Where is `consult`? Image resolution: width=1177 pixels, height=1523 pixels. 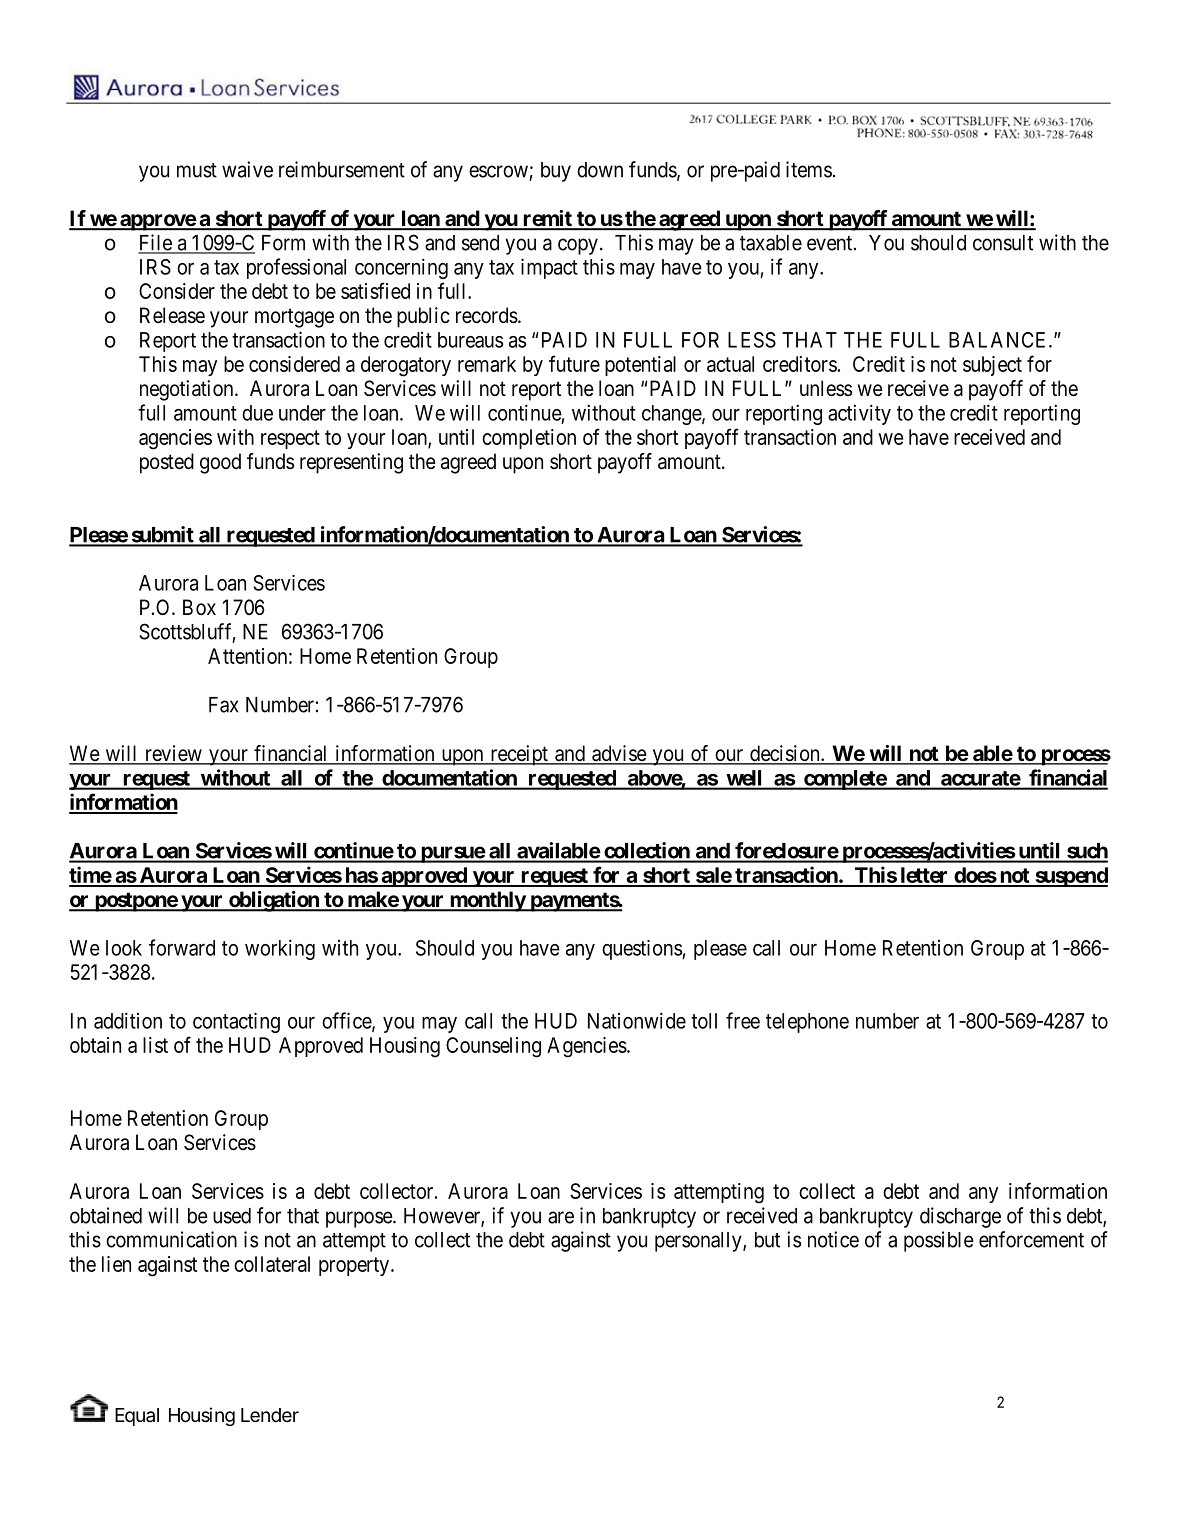 consult is located at coordinates (1003, 243).
